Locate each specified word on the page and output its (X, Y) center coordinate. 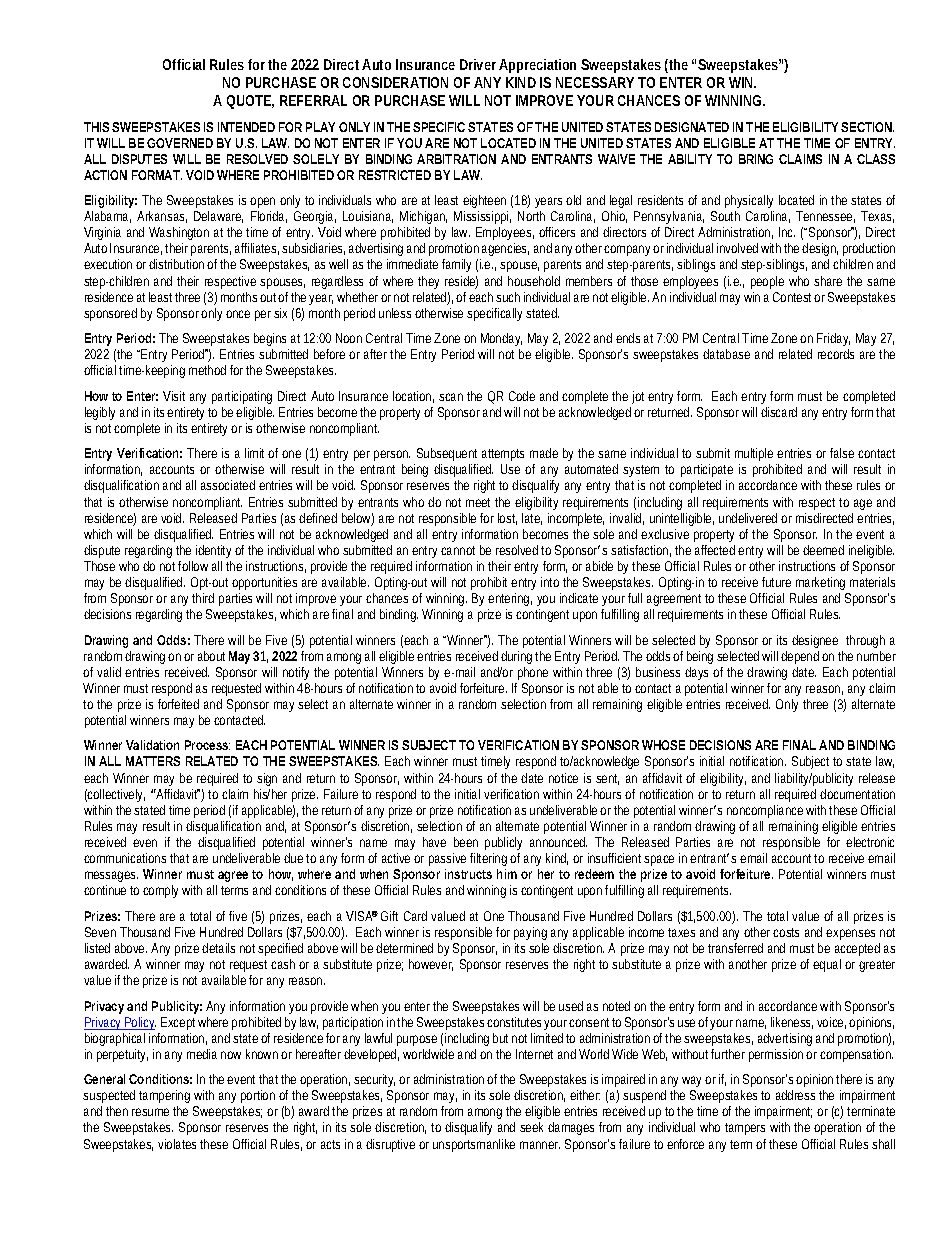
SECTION (867, 127)
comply (160, 891)
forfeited (178, 704)
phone (533, 673)
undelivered (748, 518)
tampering (164, 1096)
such (508, 297)
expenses (850, 934)
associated (228, 485)
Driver (478, 64)
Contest (794, 297)
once (238, 314)
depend (800, 657)
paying (530, 933)
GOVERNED (180, 143)
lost (507, 519)
